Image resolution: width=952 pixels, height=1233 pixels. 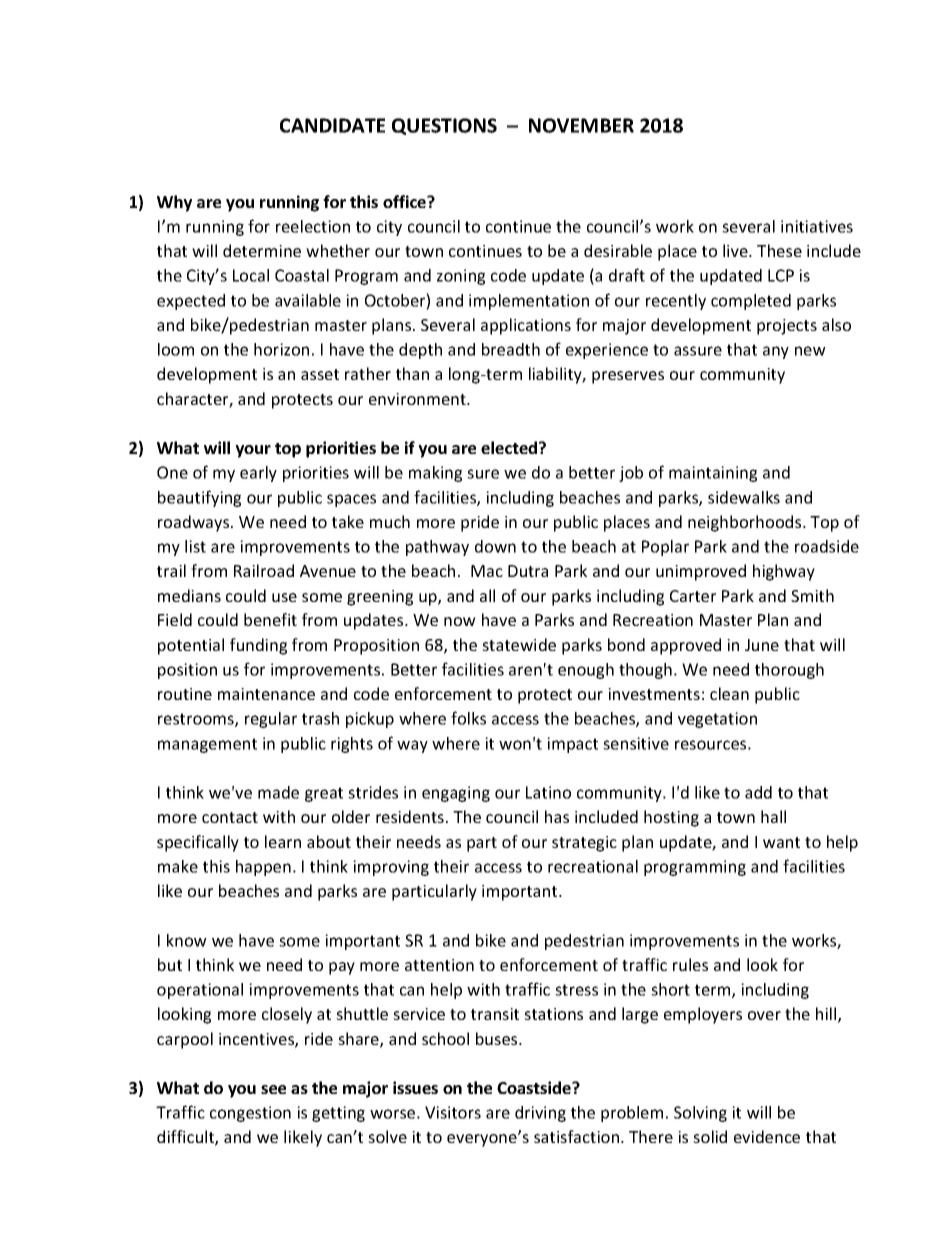 I want to click on asset, so click(x=320, y=374).
